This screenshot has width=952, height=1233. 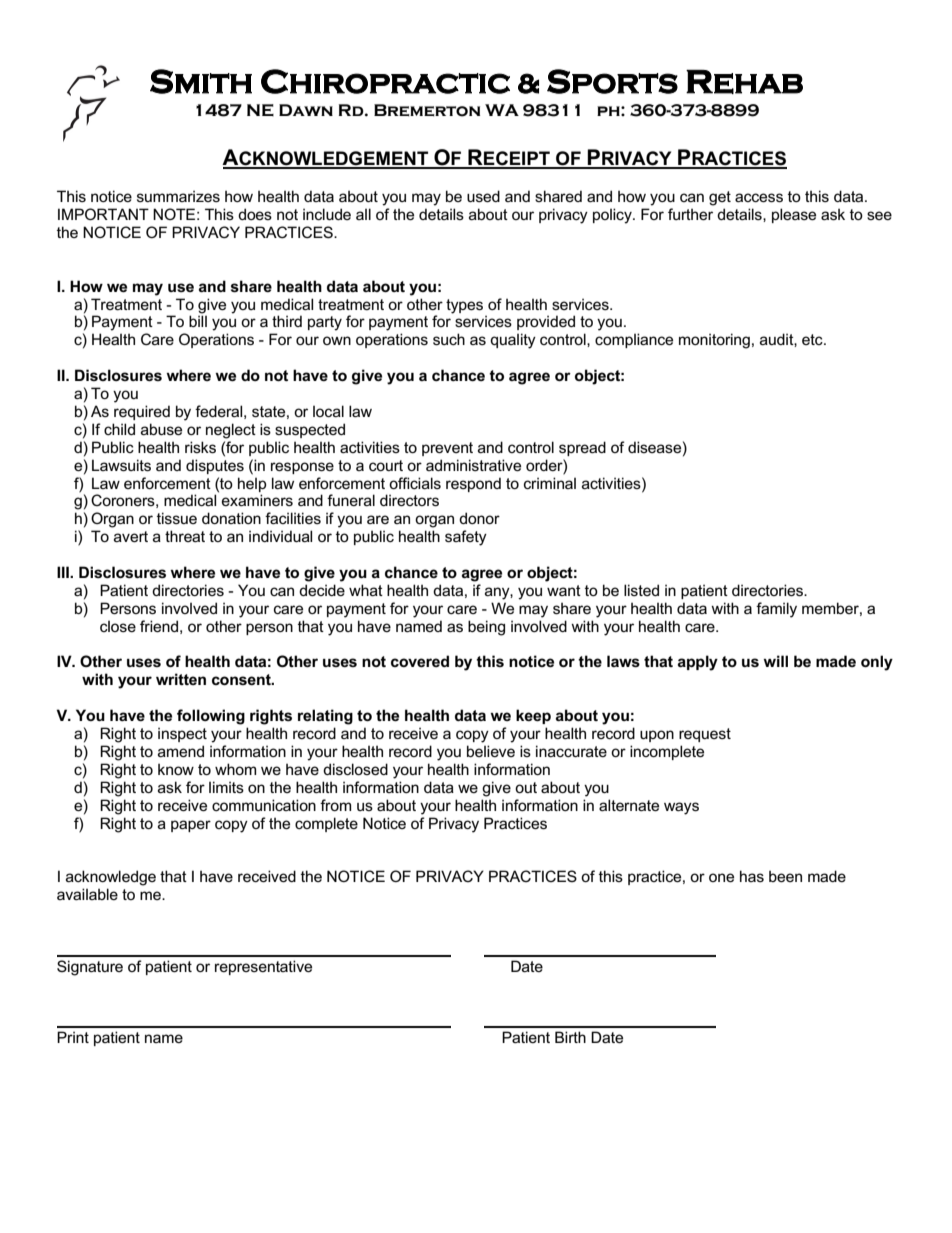 What do you see at coordinates (178, 196) in the screenshot?
I see `summarizes` at bounding box center [178, 196].
